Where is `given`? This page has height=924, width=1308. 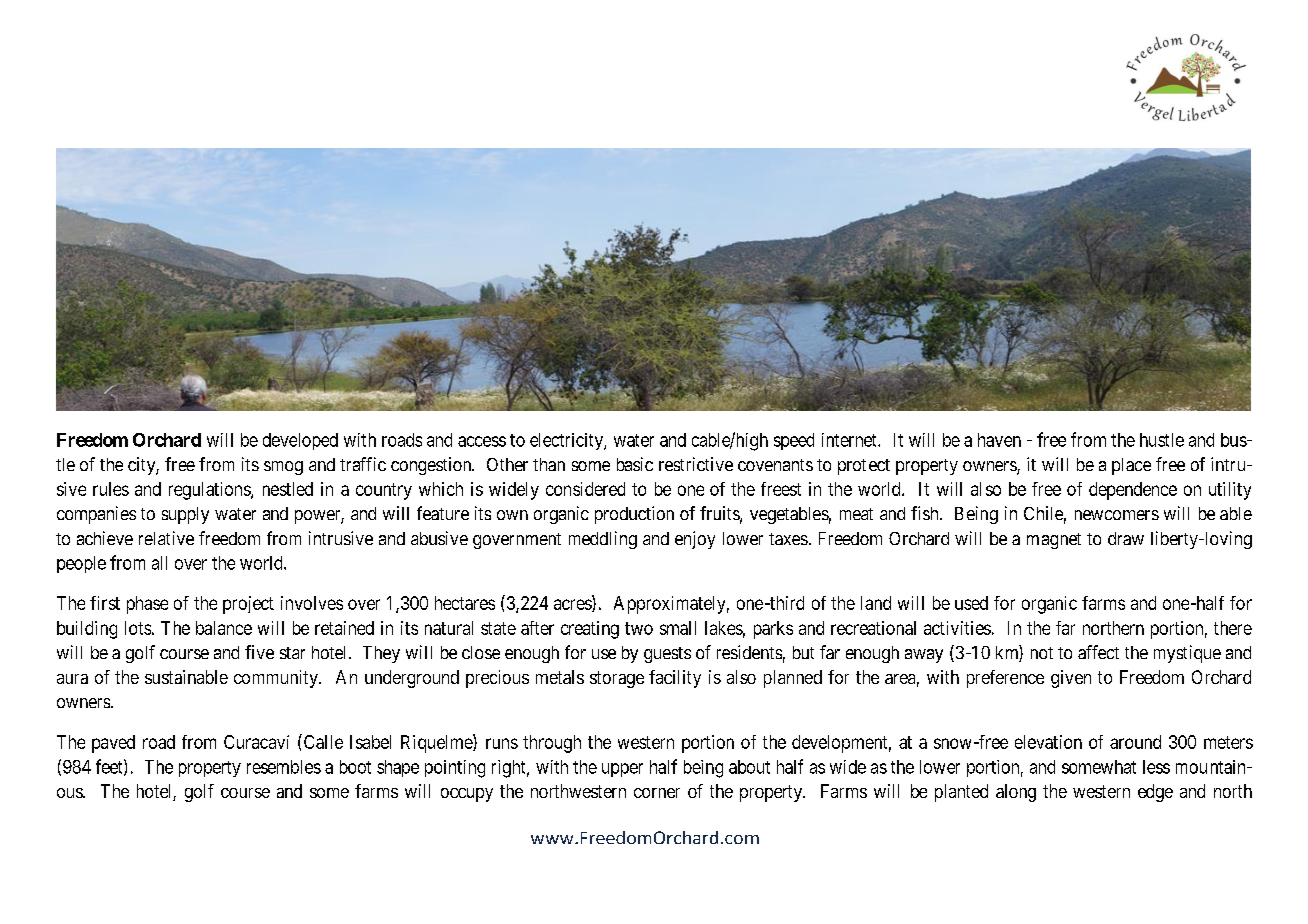 given is located at coordinates (1071, 679).
